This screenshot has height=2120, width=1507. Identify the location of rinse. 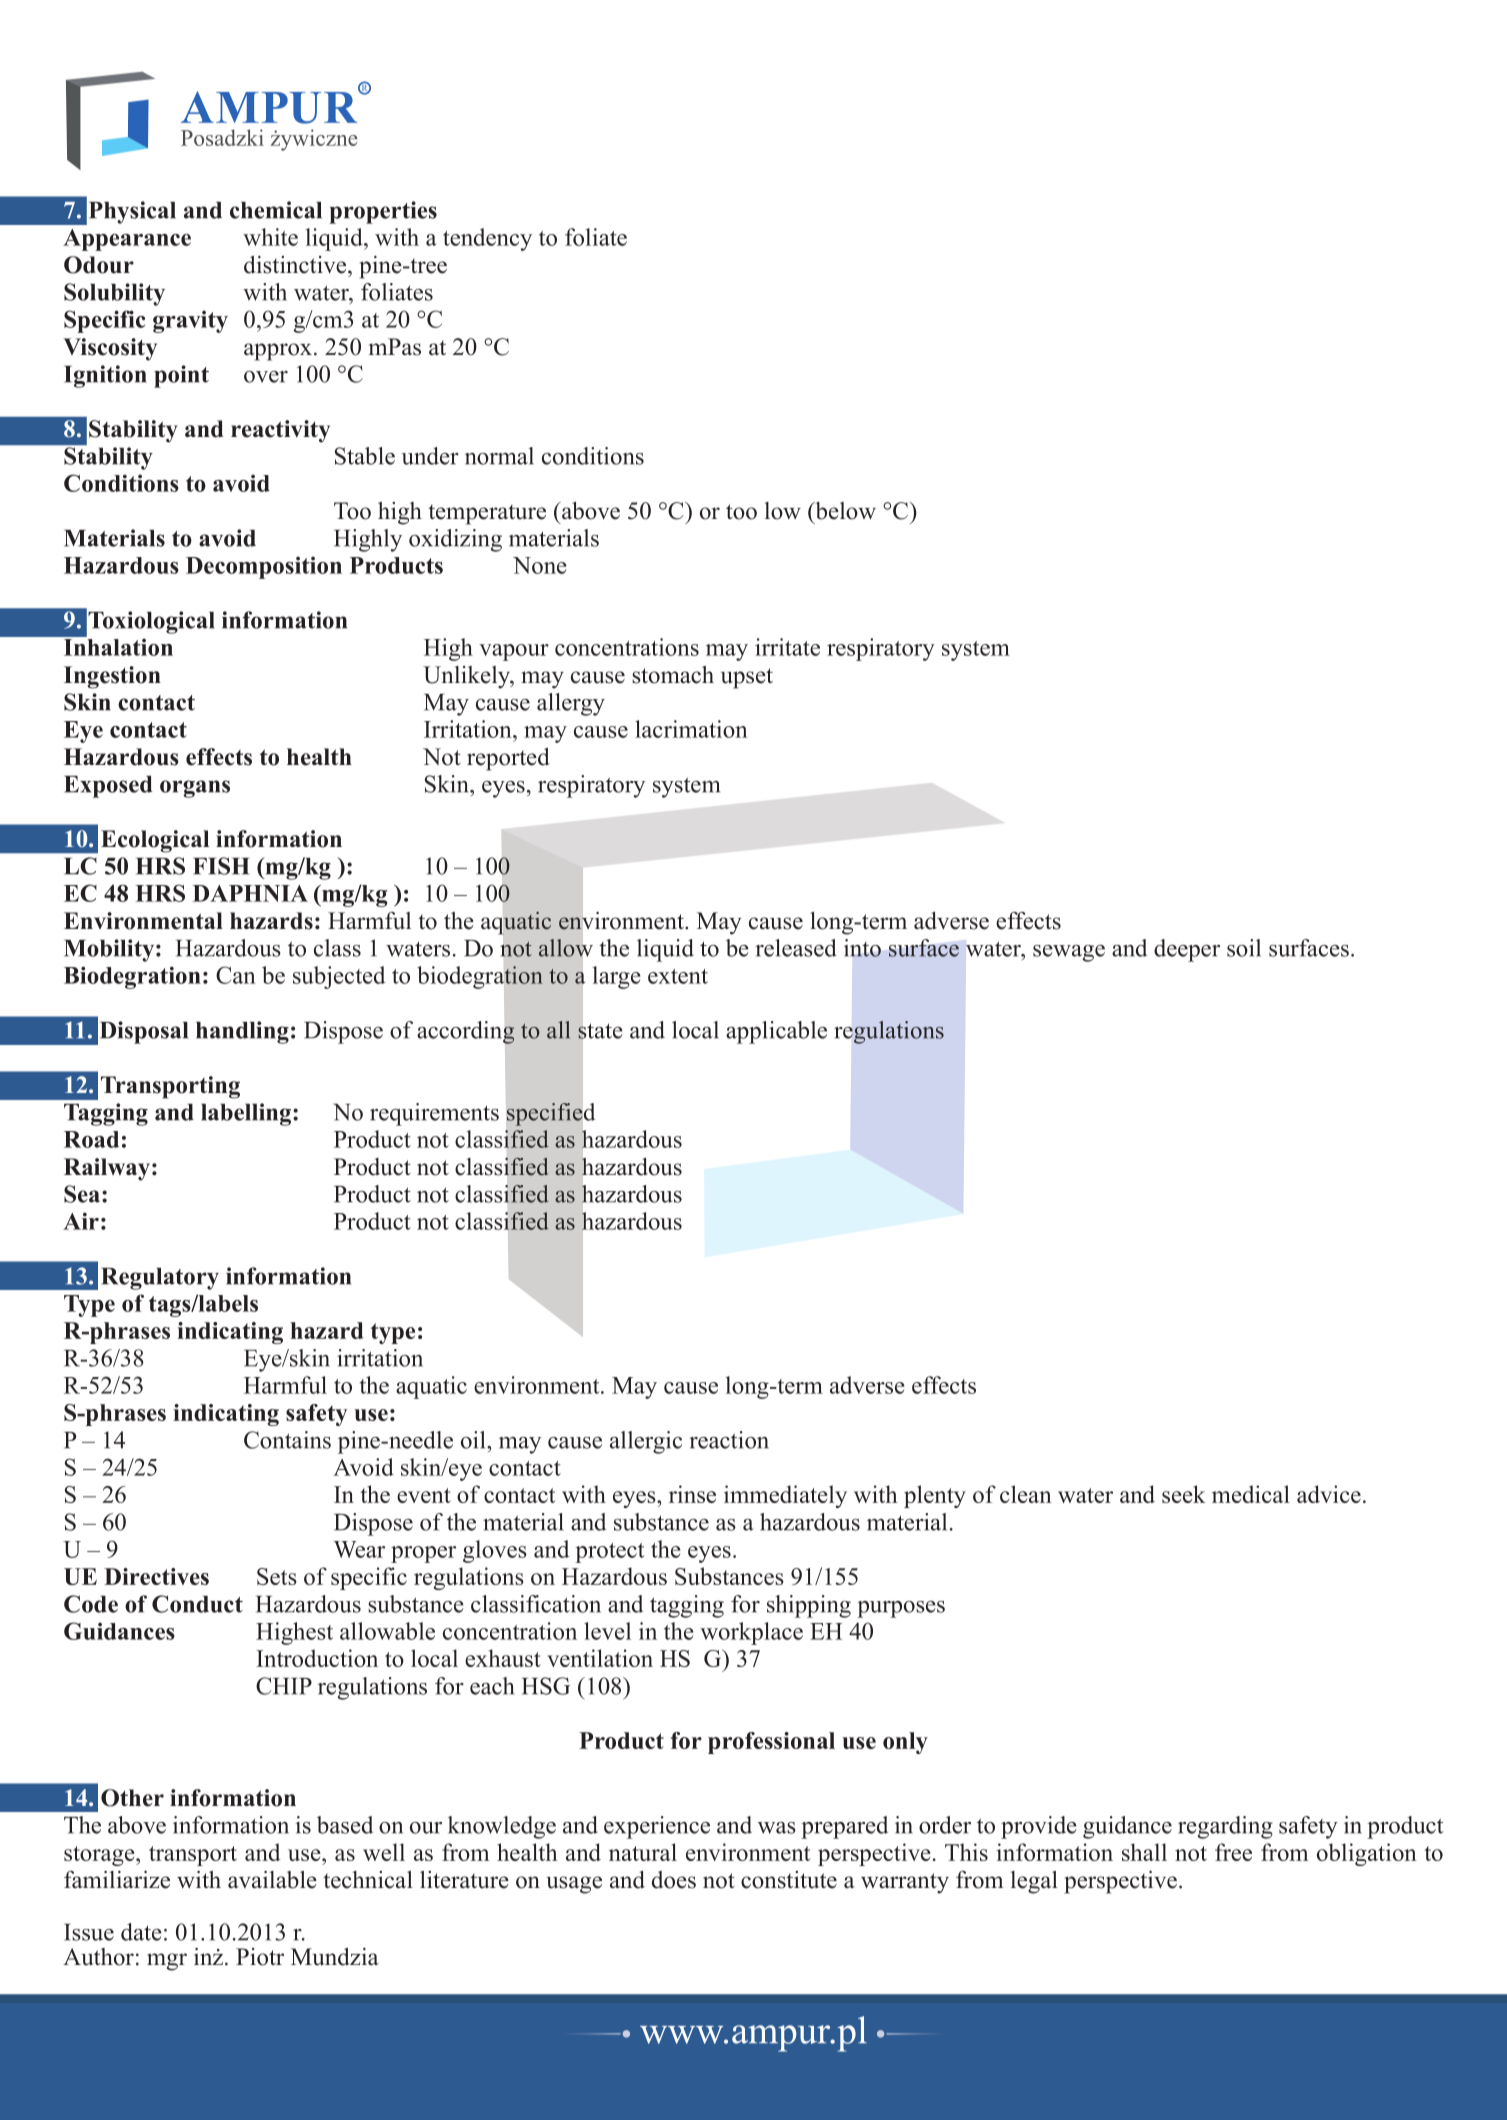
(692, 1494).
